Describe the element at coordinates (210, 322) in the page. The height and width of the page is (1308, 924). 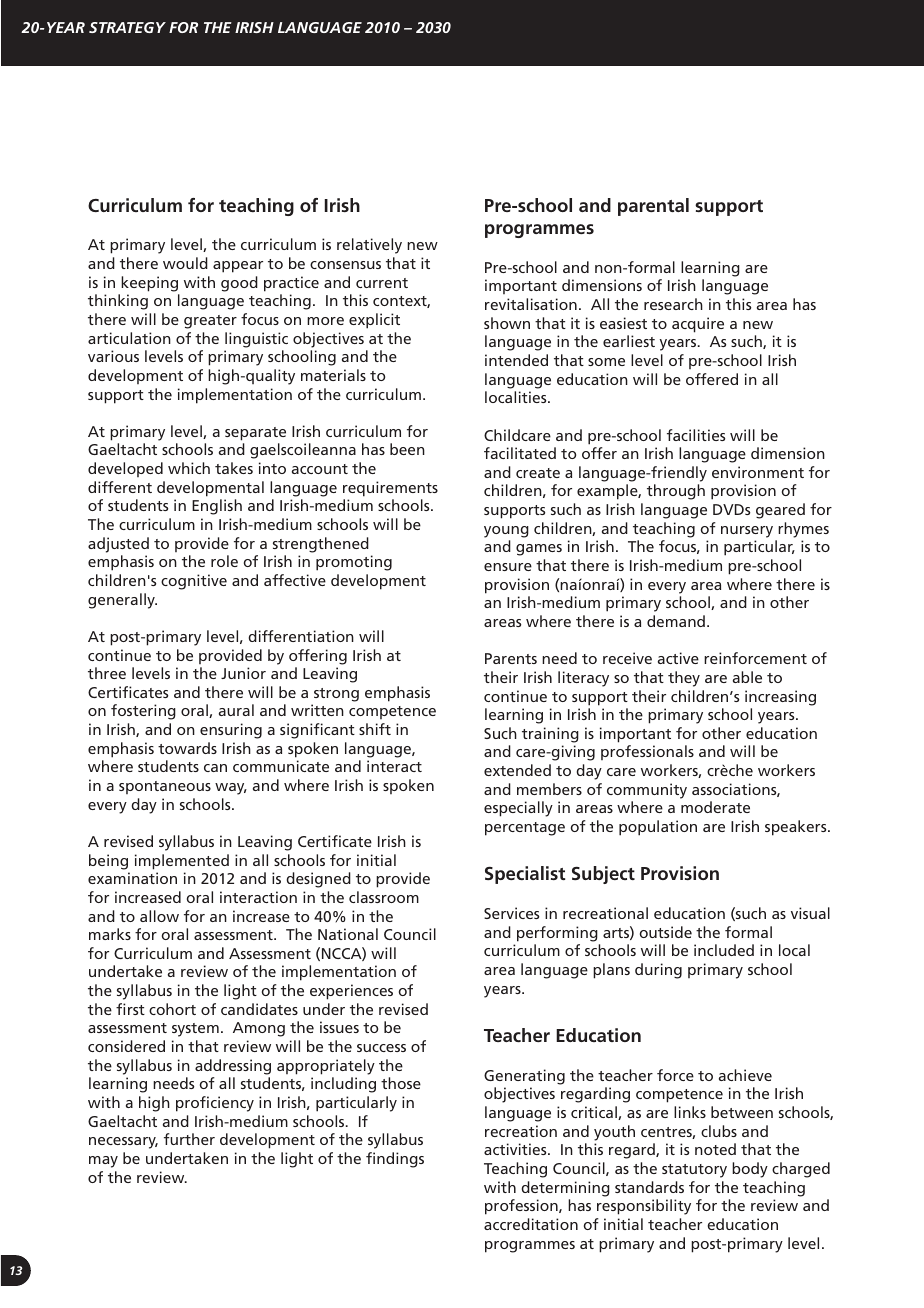
I see `greater` at that location.
